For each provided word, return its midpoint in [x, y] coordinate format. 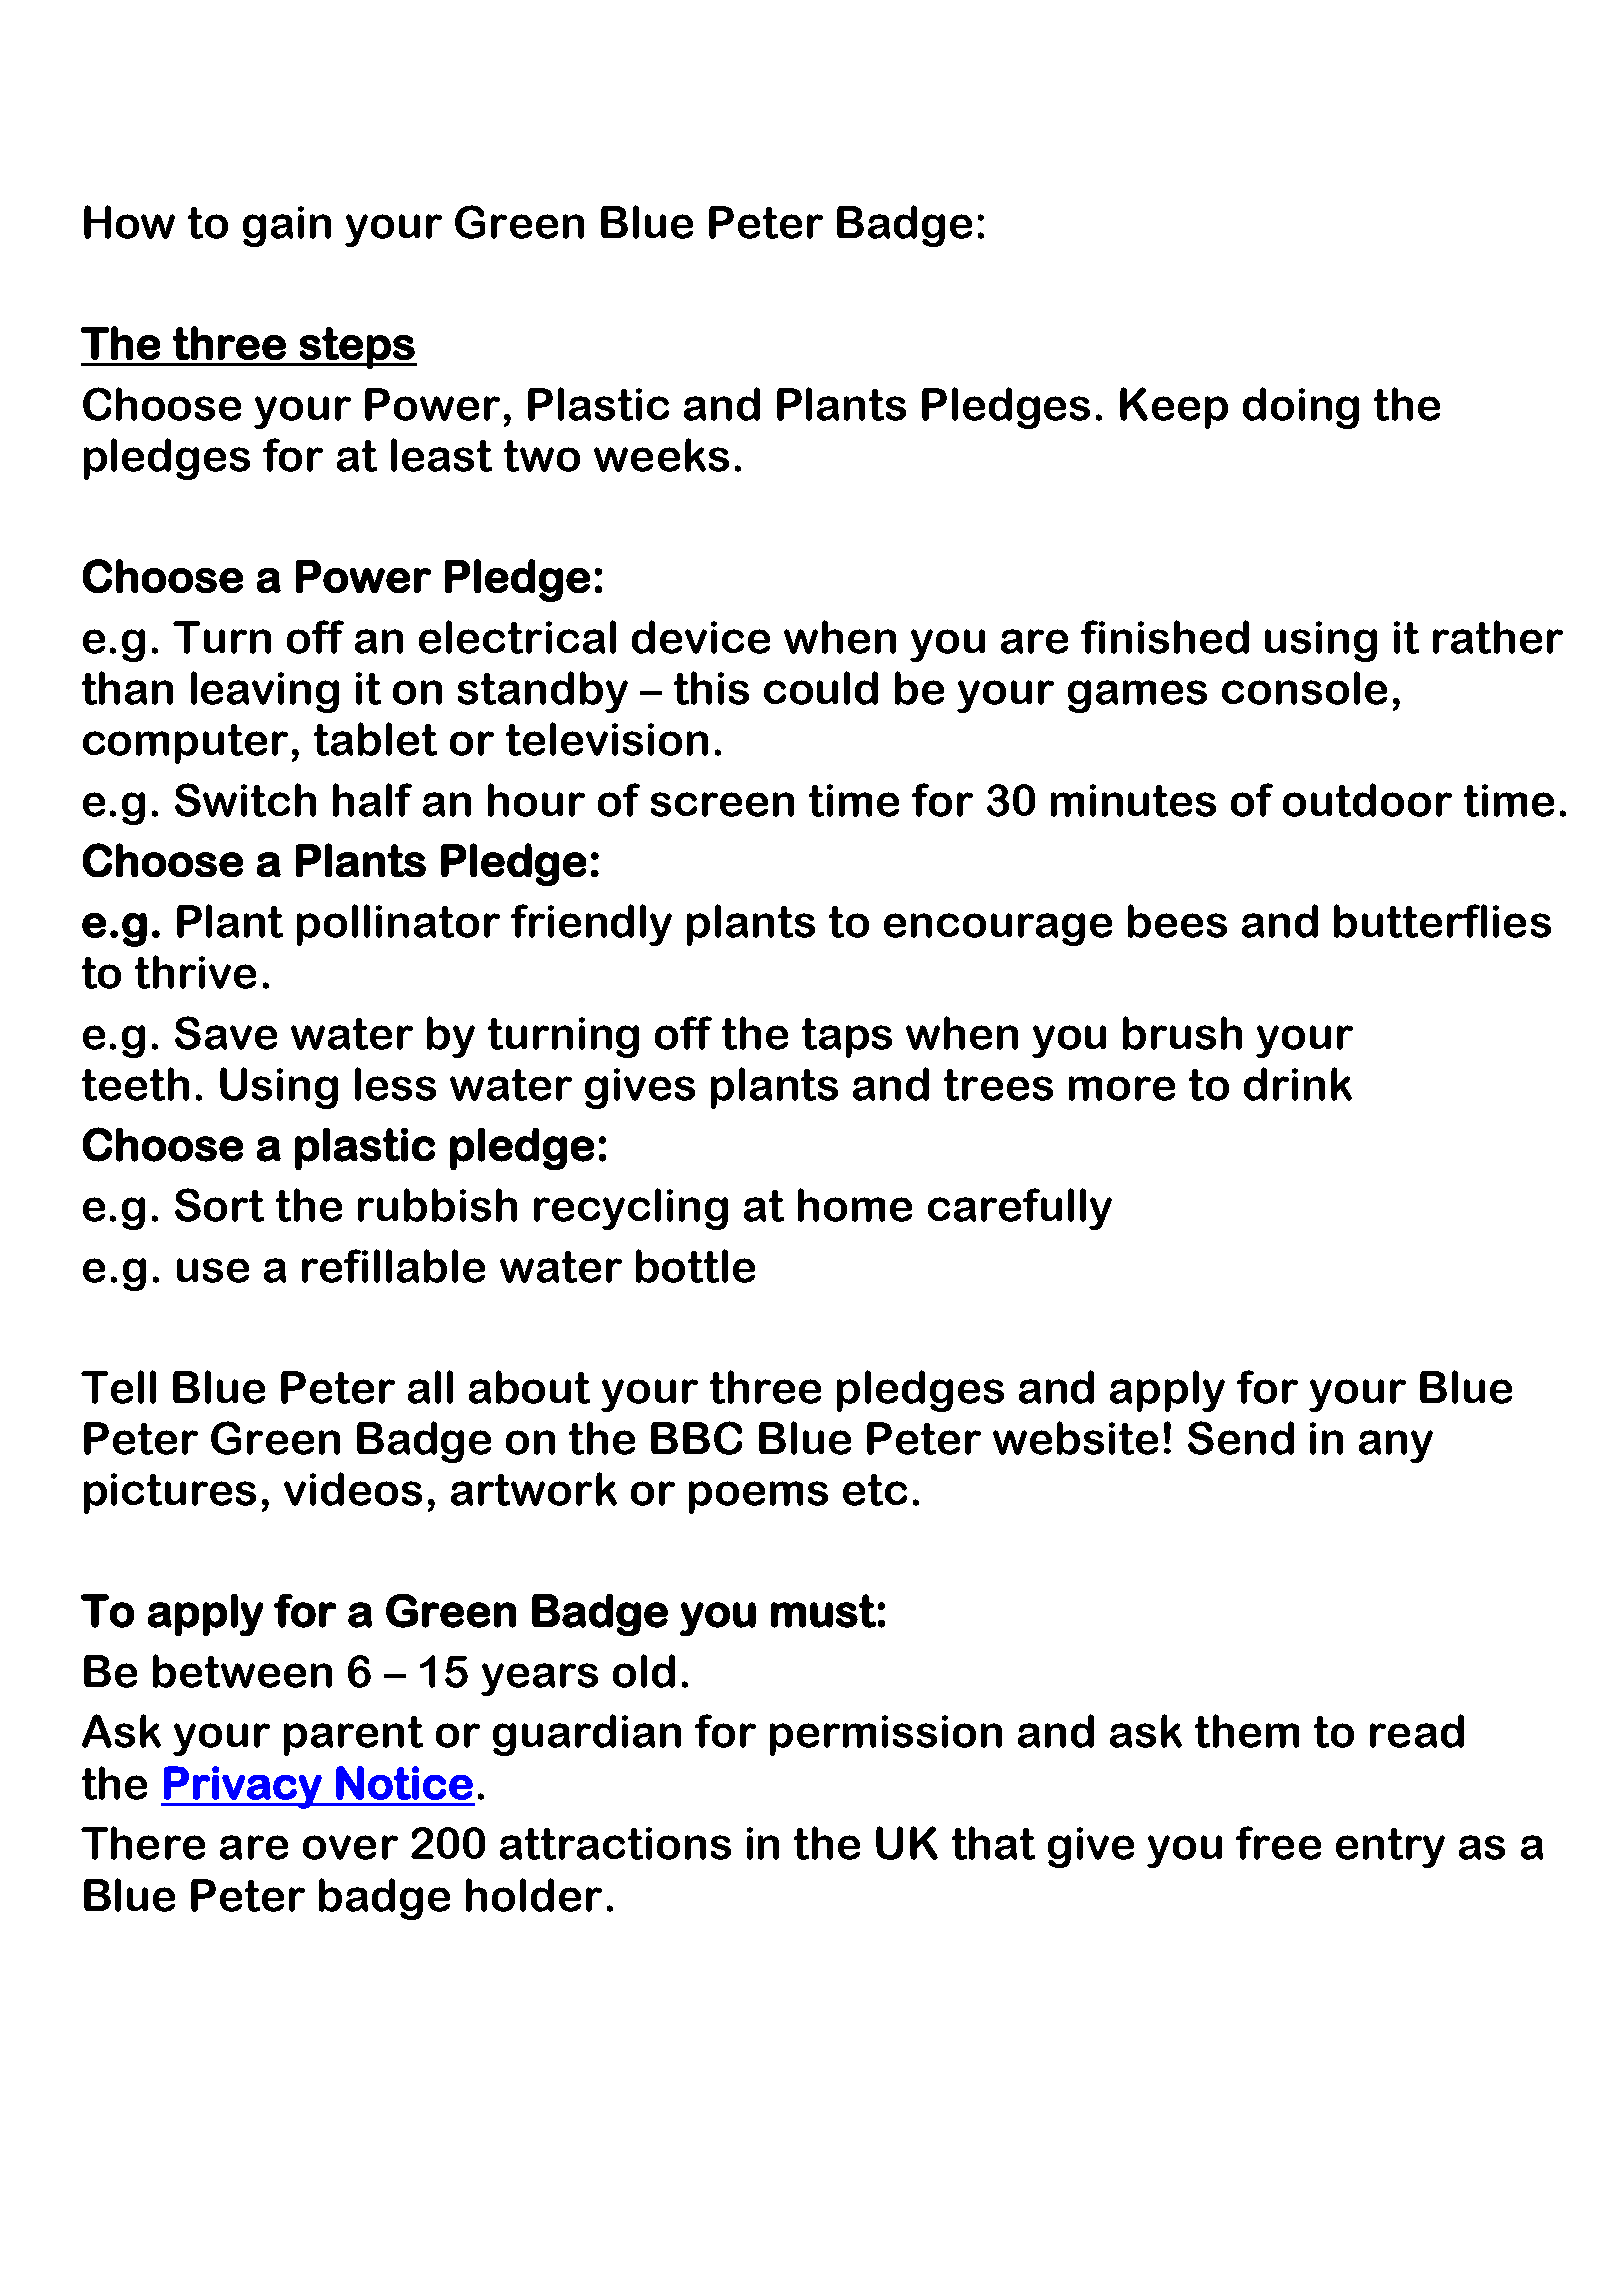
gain [287, 226]
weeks [661, 455]
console [1304, 688]
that [993, 1843]
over [350, 1847]
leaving [265, 692]
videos [353, 1489]
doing [1301, 408]
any [1396, 1446]
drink [1298, 1084]
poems [758, 1497]
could [821, 688]
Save [226, 1033]
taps [847, 1038]
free [1278, 1843]
